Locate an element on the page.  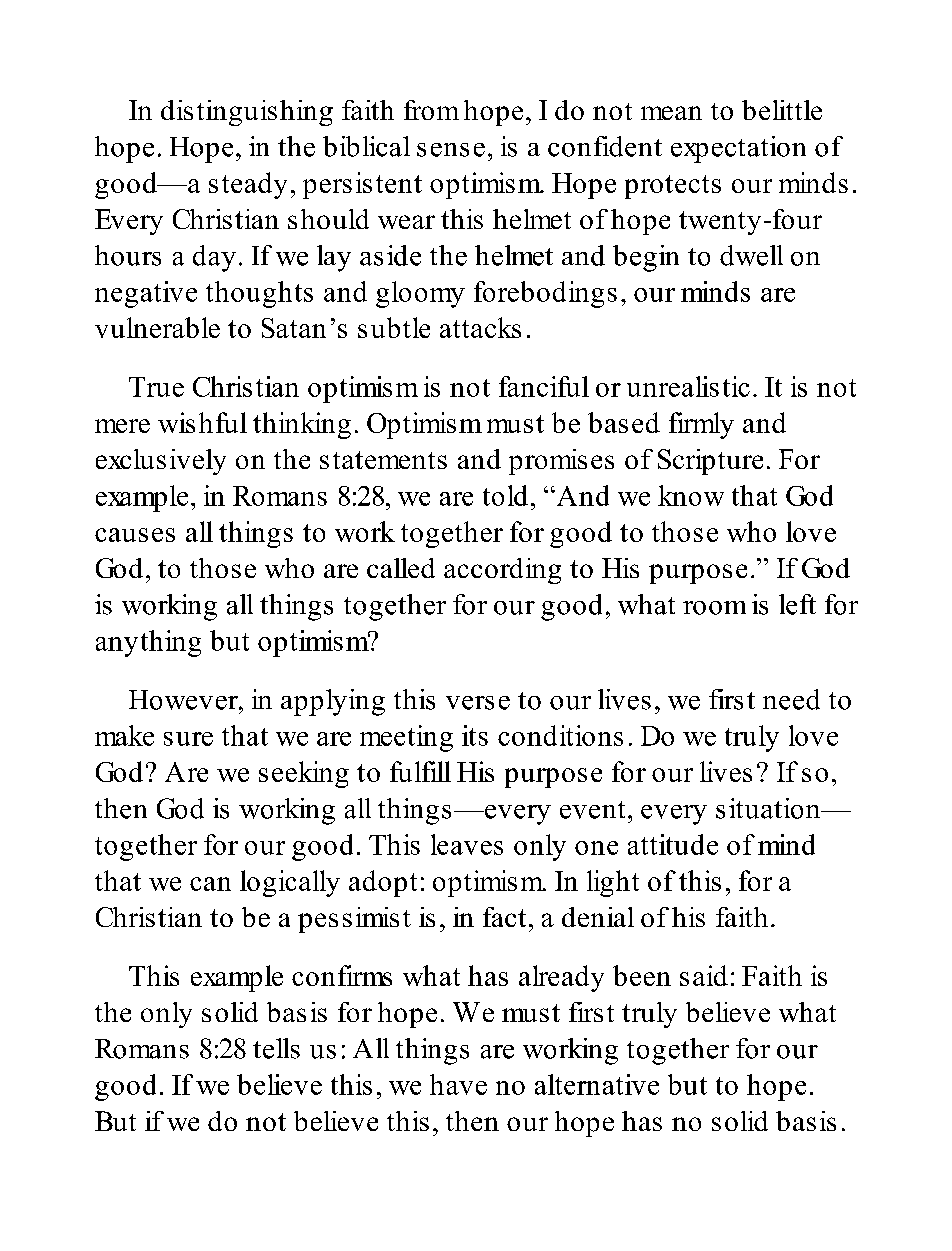
have is located at coordinates (458, 1084).
